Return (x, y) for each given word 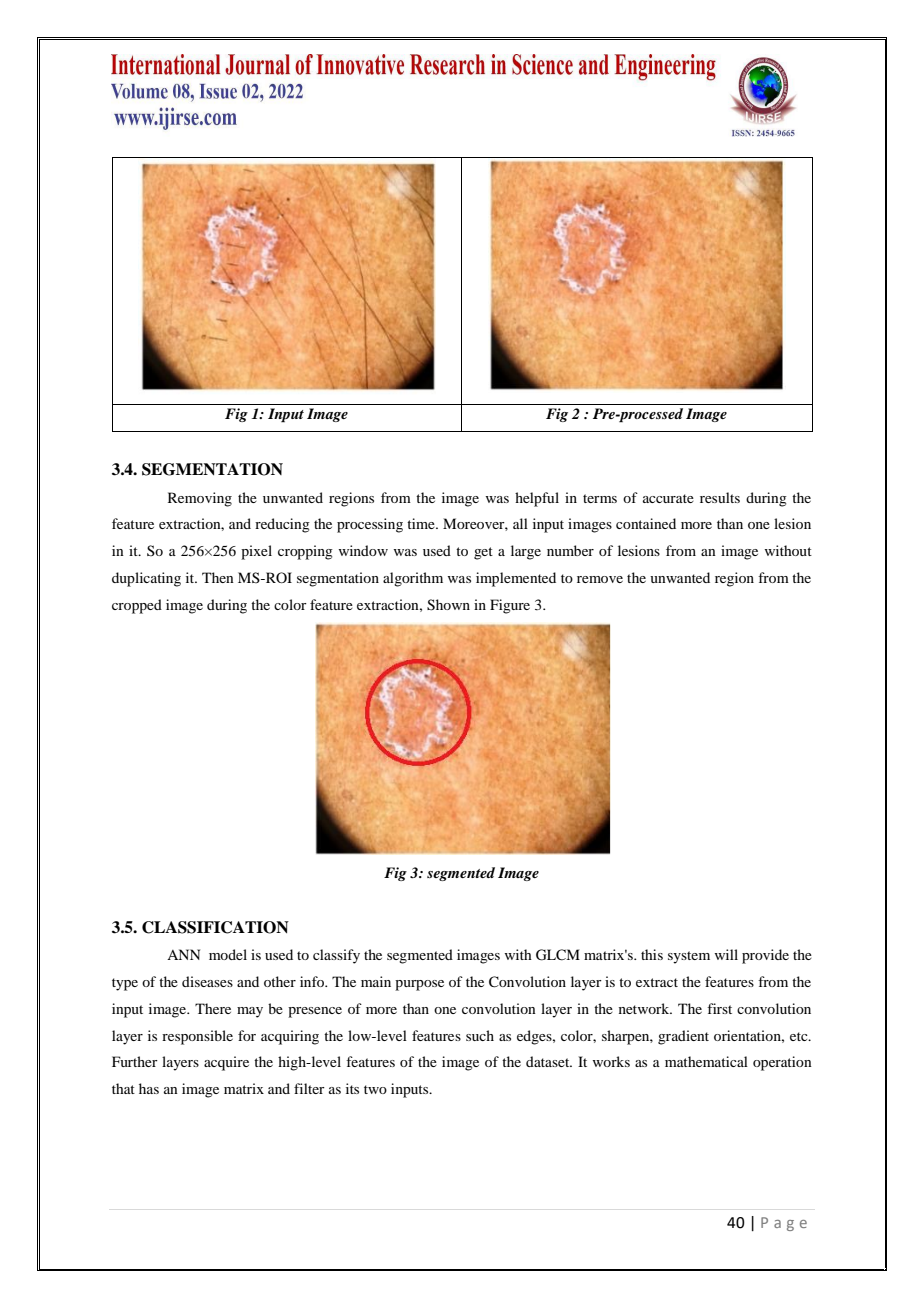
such (480, 1035)
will (726, 954)
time (422, 523)
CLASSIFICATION (215, 927)
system (689, 957)
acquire (226, 1063)
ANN (183, 954)
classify (336, 956)
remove (600, 579)
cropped (137, 606)
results (720, 497)
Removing (200, 499)
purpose (419, 985)
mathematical (706, 1061)
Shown (448, 605)
